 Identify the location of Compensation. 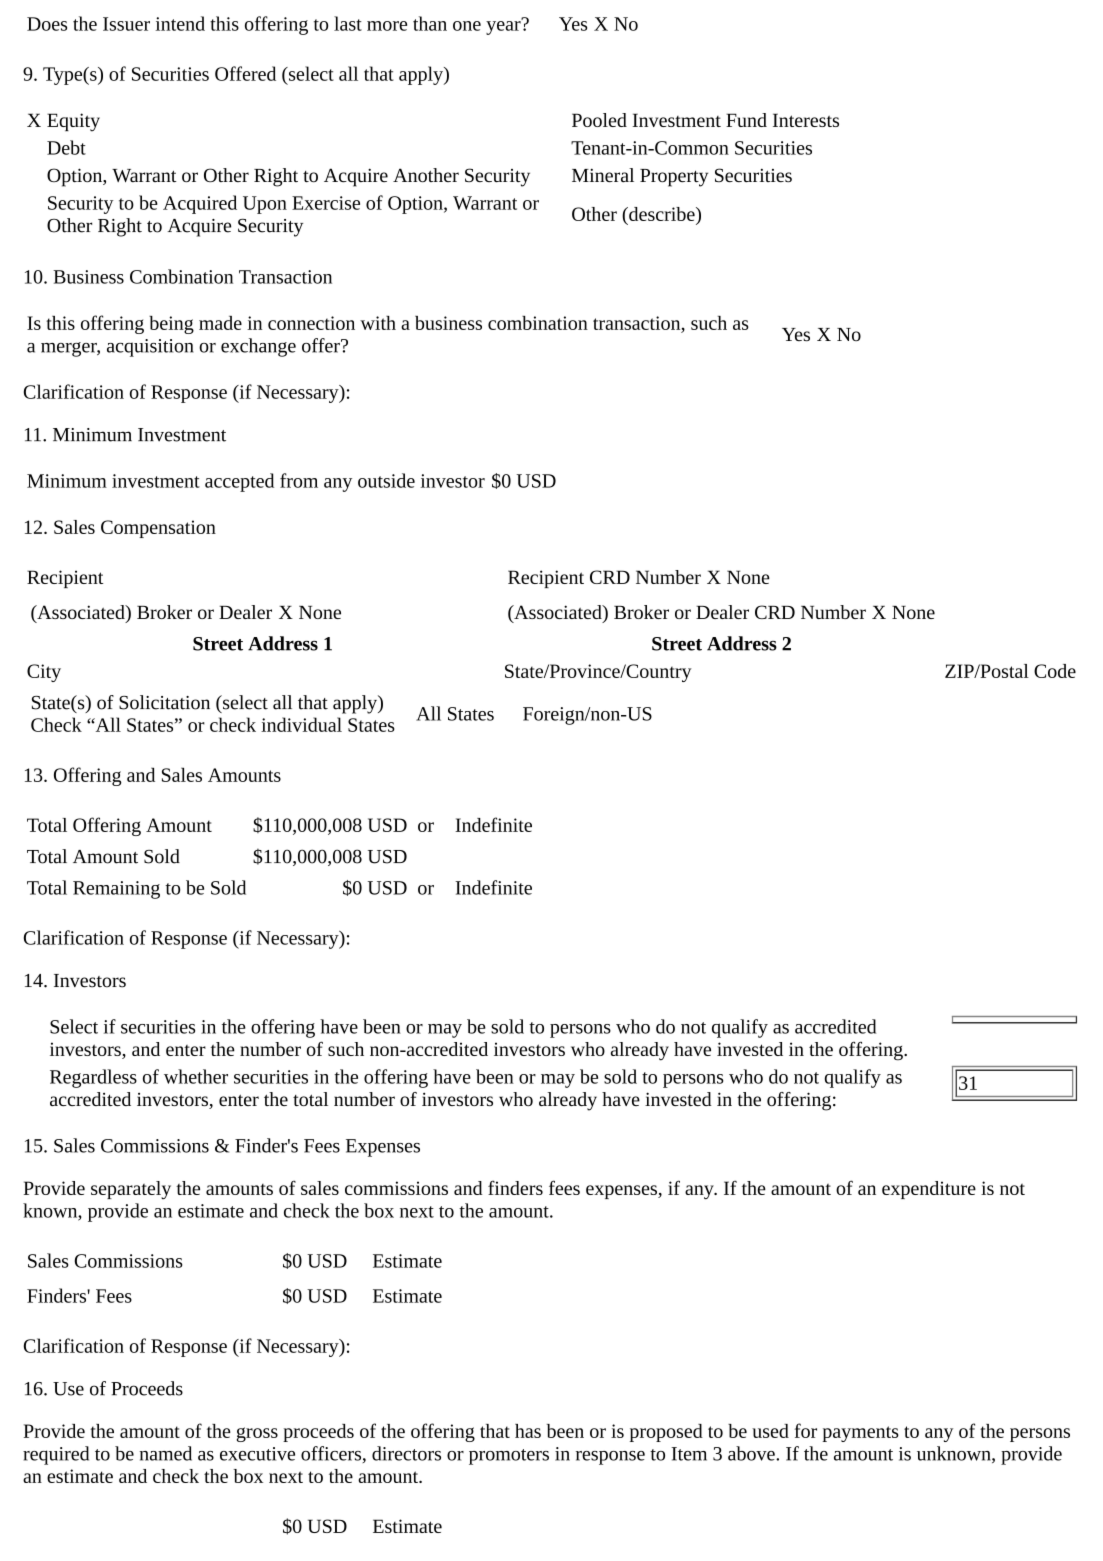
(158, 529).
